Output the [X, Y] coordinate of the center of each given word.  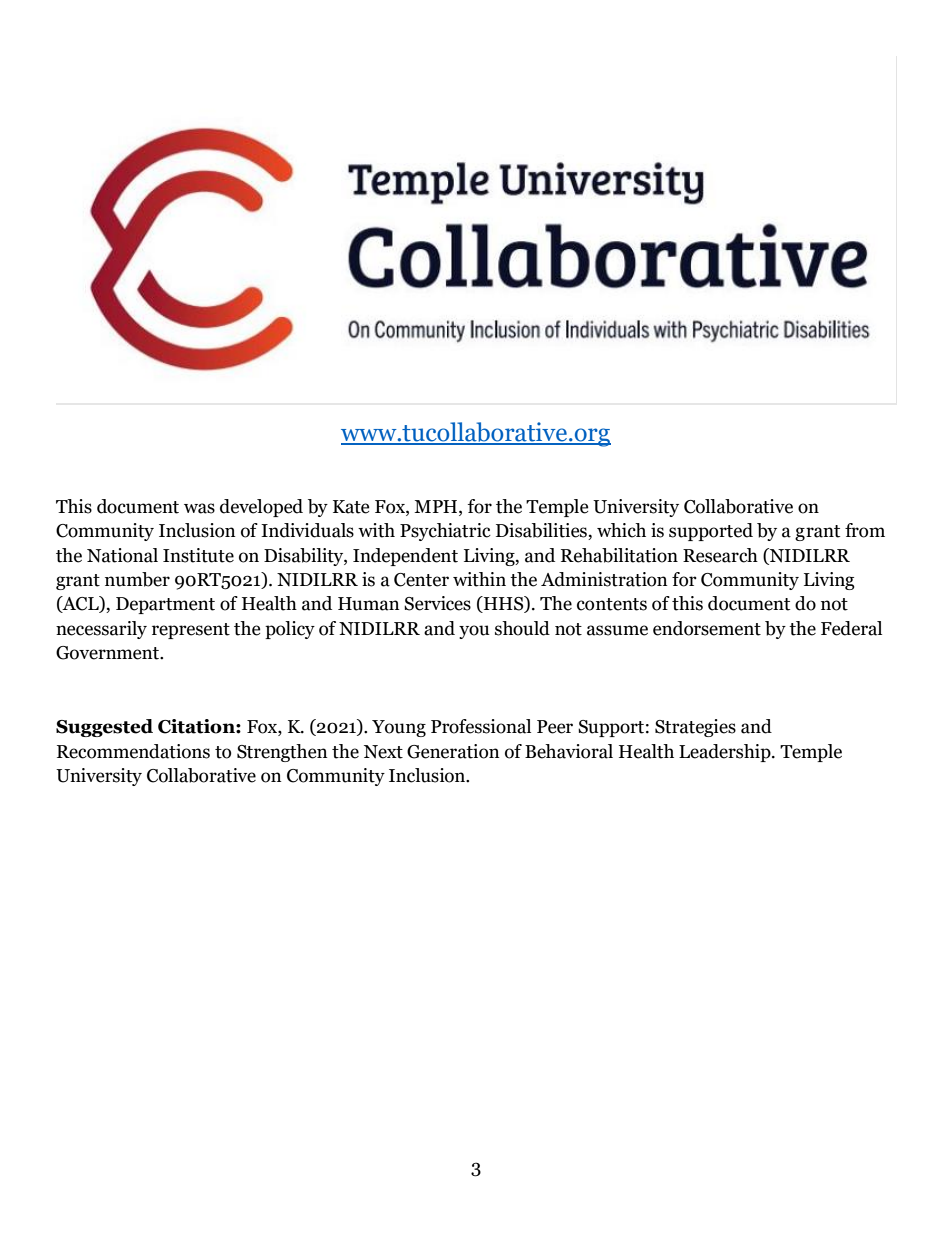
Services [437, 603]
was [199, 508]
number [137, 579]
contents [612, 604]
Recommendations [133, 751]
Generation [453, 751]
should [522, 628]
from [865, 530]
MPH [437, 506]
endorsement [707, 628]
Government [108, 653]
